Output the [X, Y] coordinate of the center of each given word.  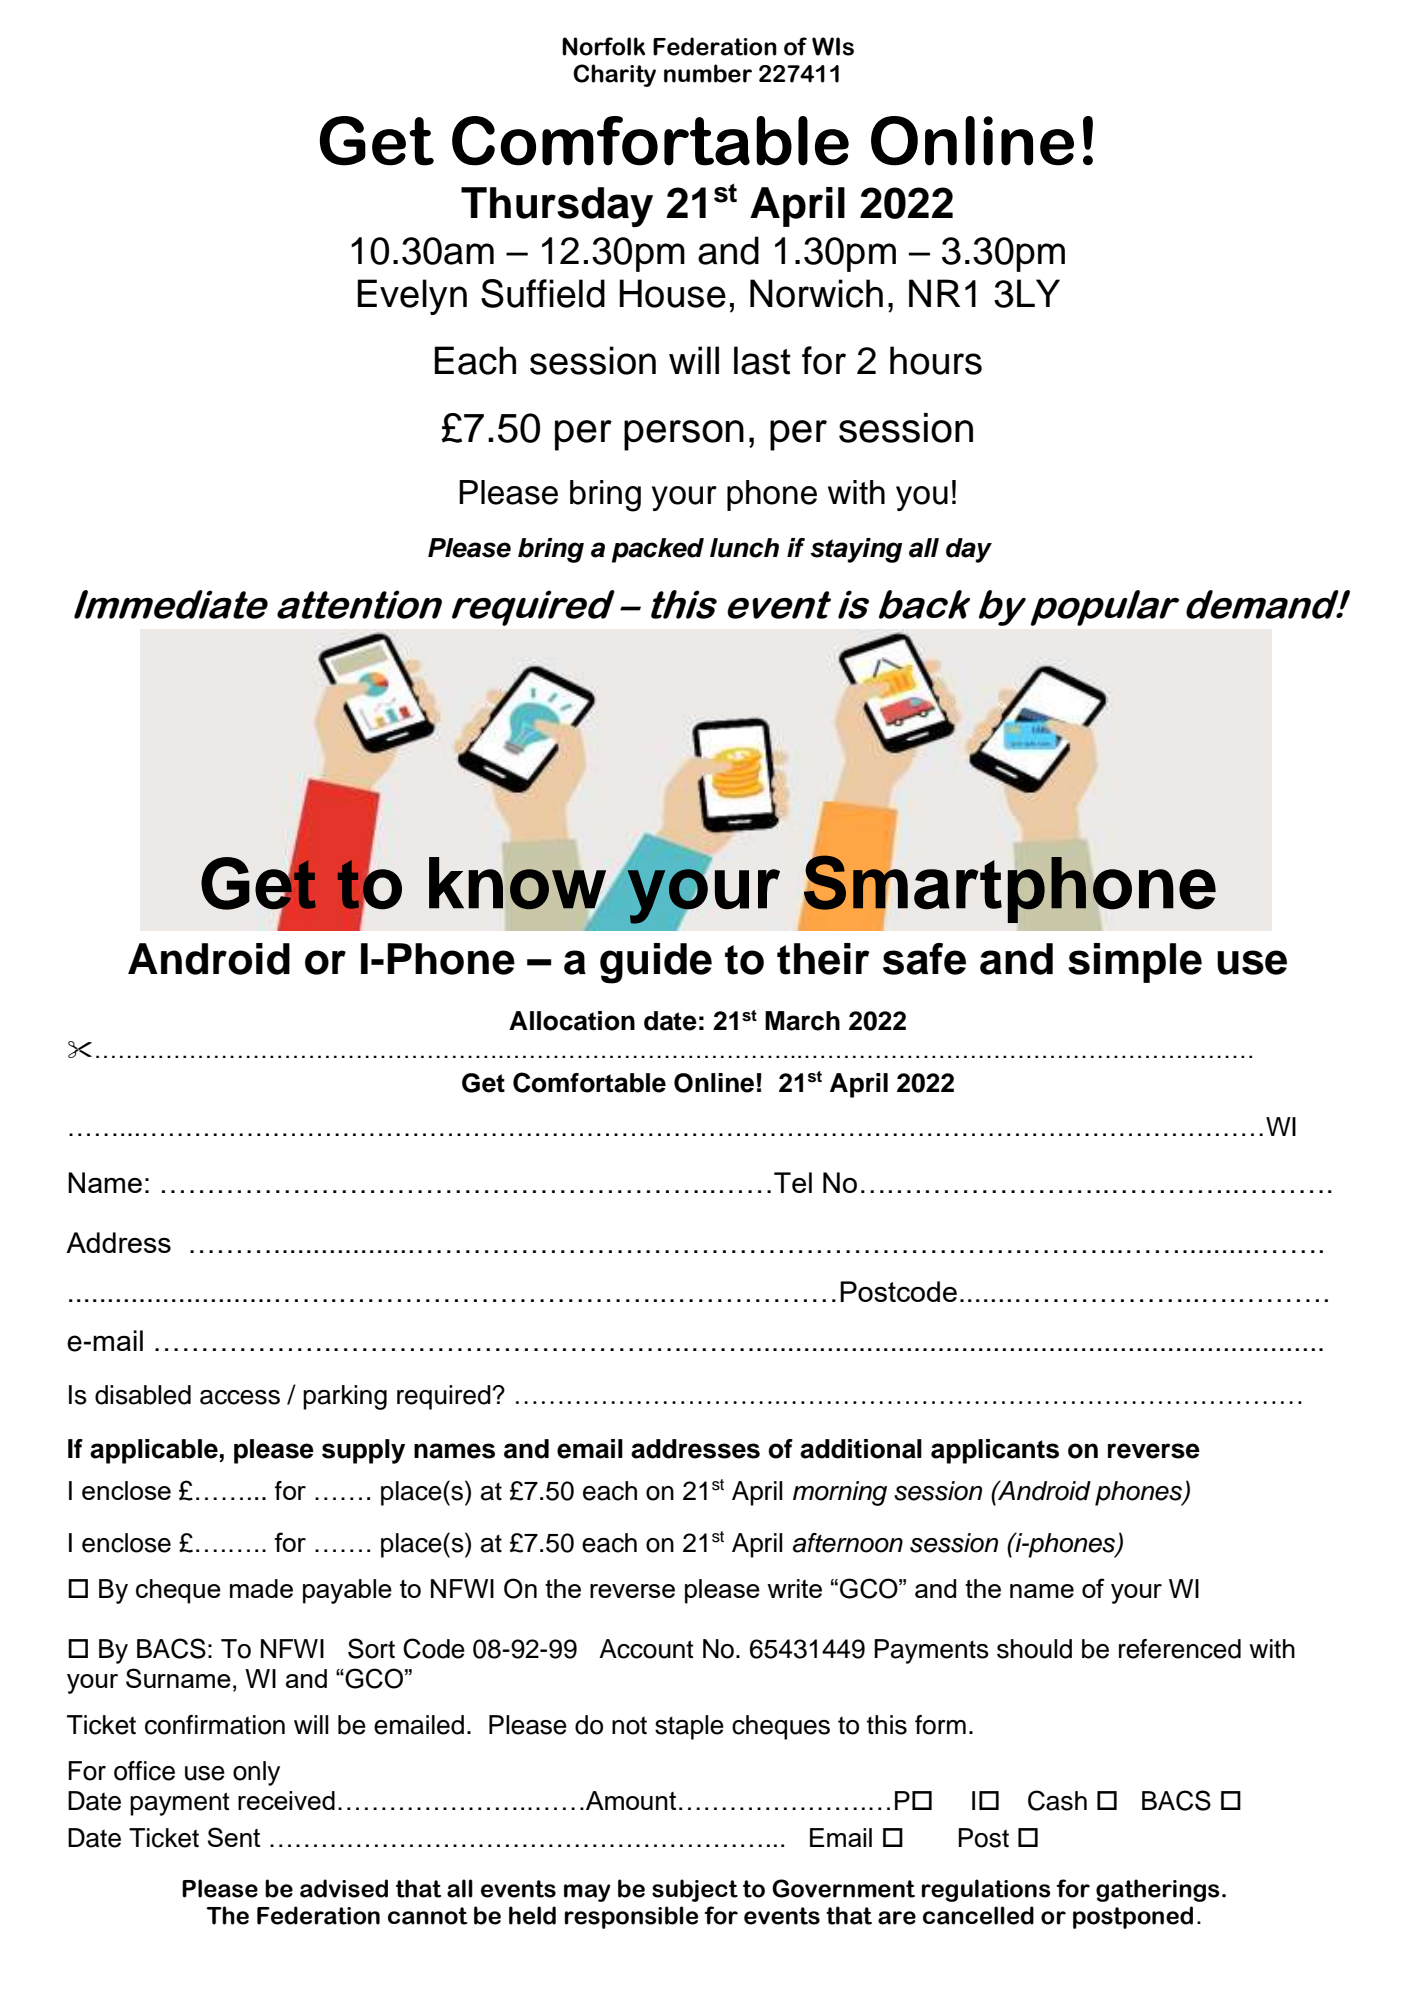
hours [936, 360]
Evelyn [412, 297]
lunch [744, 548]
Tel [793, 1182]
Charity [614, 75]
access [240, 1397]
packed [658, 550]
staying [856, 550]
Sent [234, 1837]
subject [695, 1890]
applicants [995, 1451]
